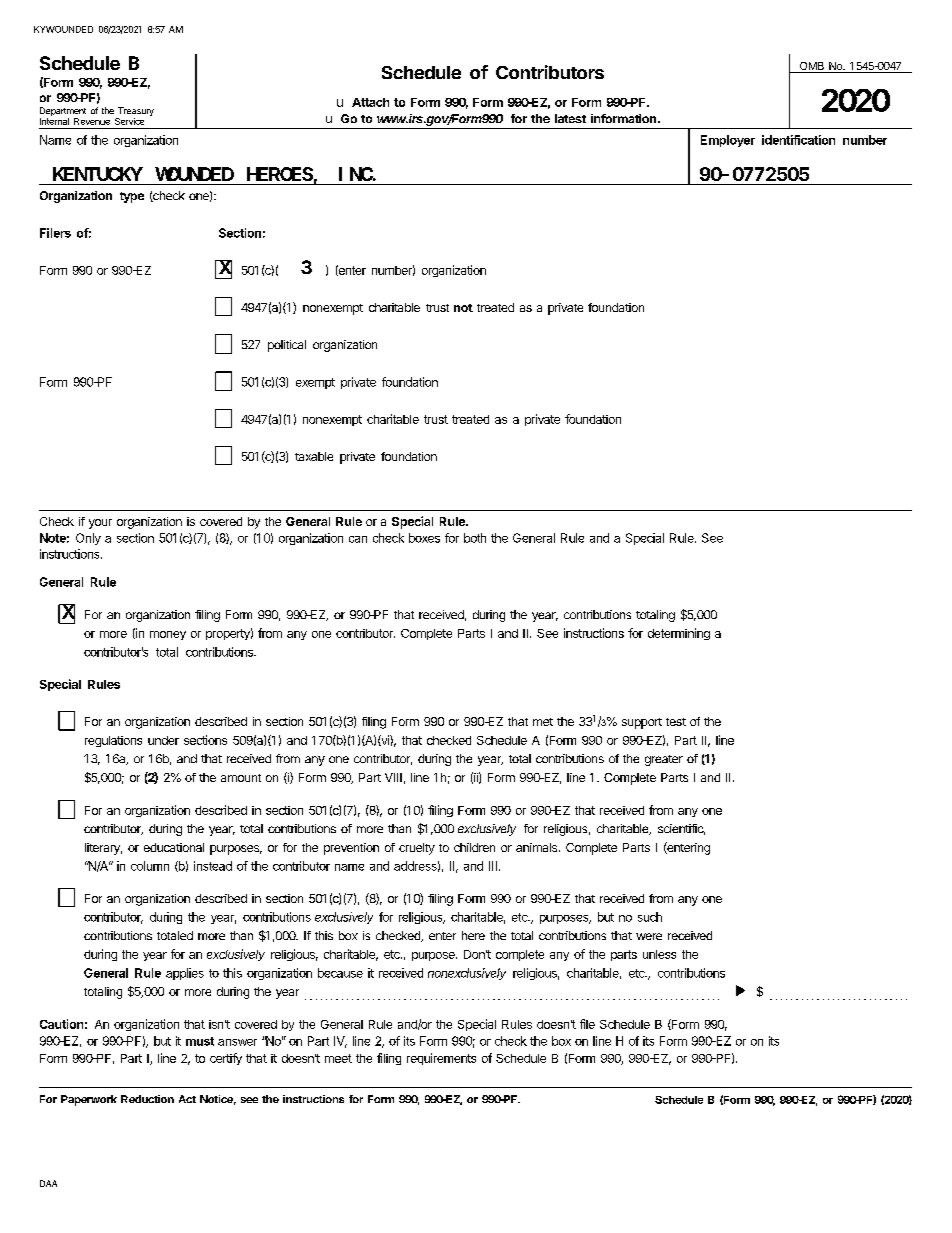 Image resolution: width=952 pixels, height=1233 pixels. What do you see at coordinates (424, 538) in the document?
I see `boxes` at bounding box center [424, 538].
